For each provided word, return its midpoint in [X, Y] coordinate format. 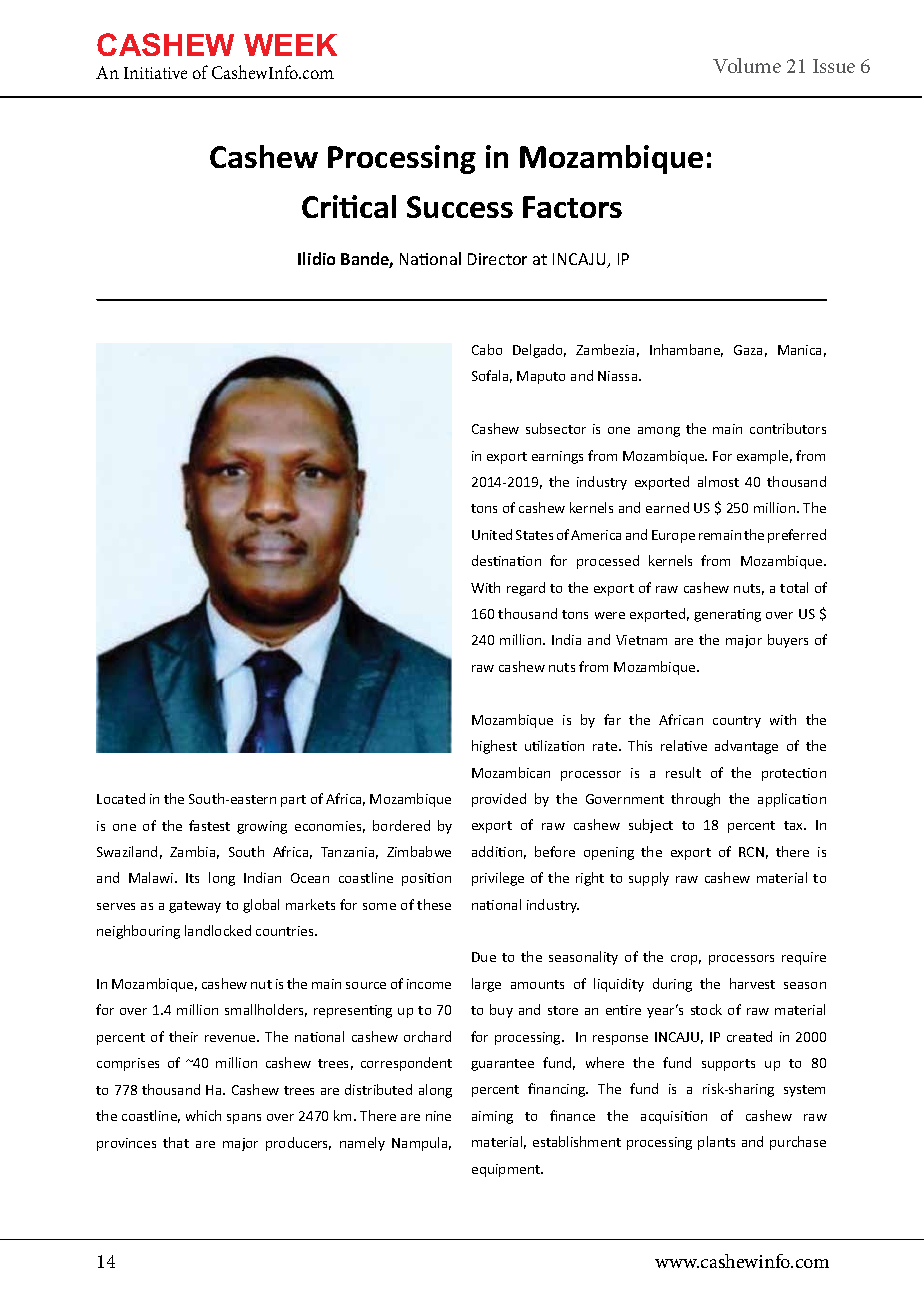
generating [727, 615]
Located [121, 798]
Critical [349, 206]
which [203, 1115]
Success [460, 207]
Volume [747, 65]
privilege [498, 879]
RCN [751, 852]
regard [526, 589]
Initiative [155, 73]
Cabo [487, 349]
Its [192, 878]
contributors [788, 428]
